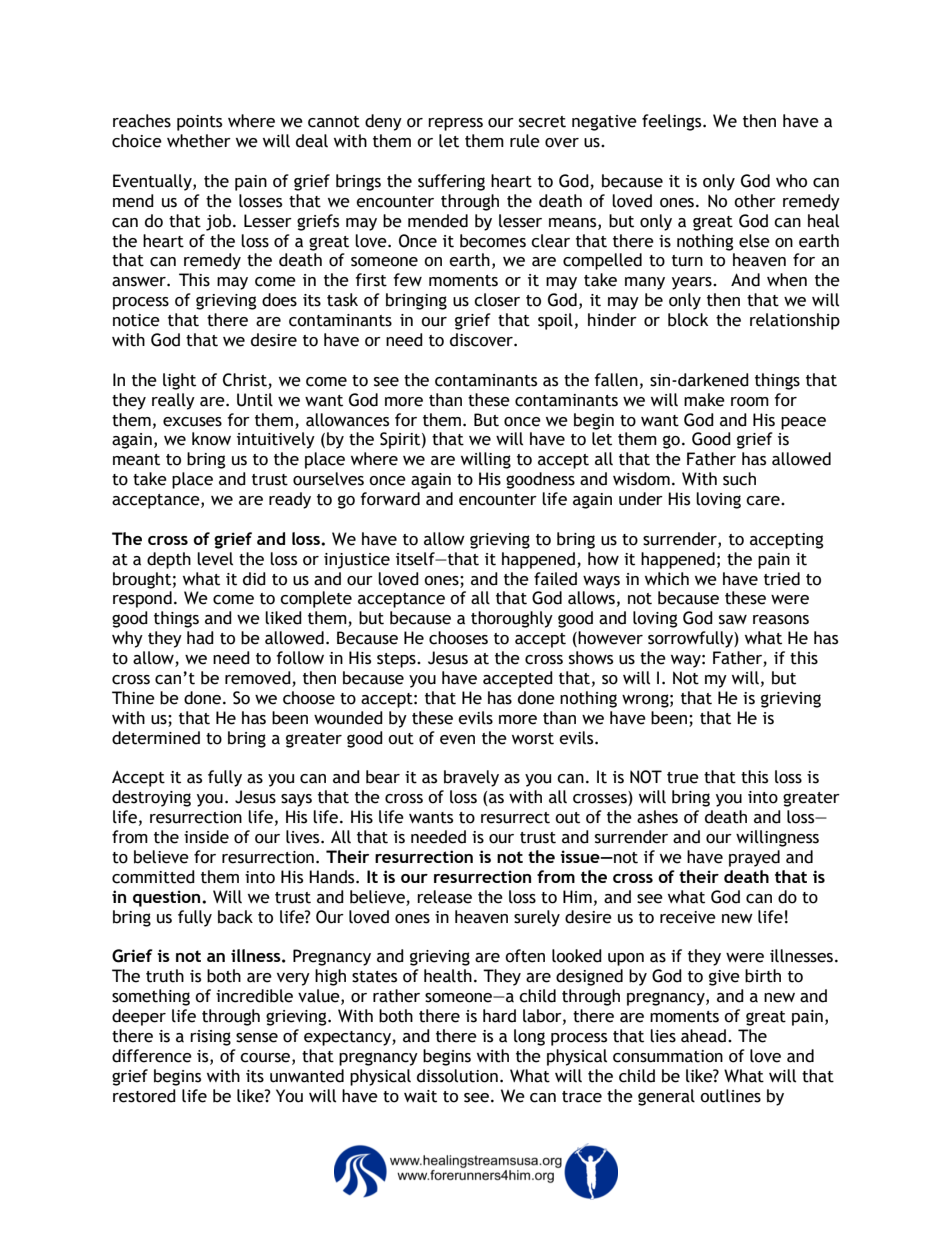  I want to click on had, so click(200, 638).
